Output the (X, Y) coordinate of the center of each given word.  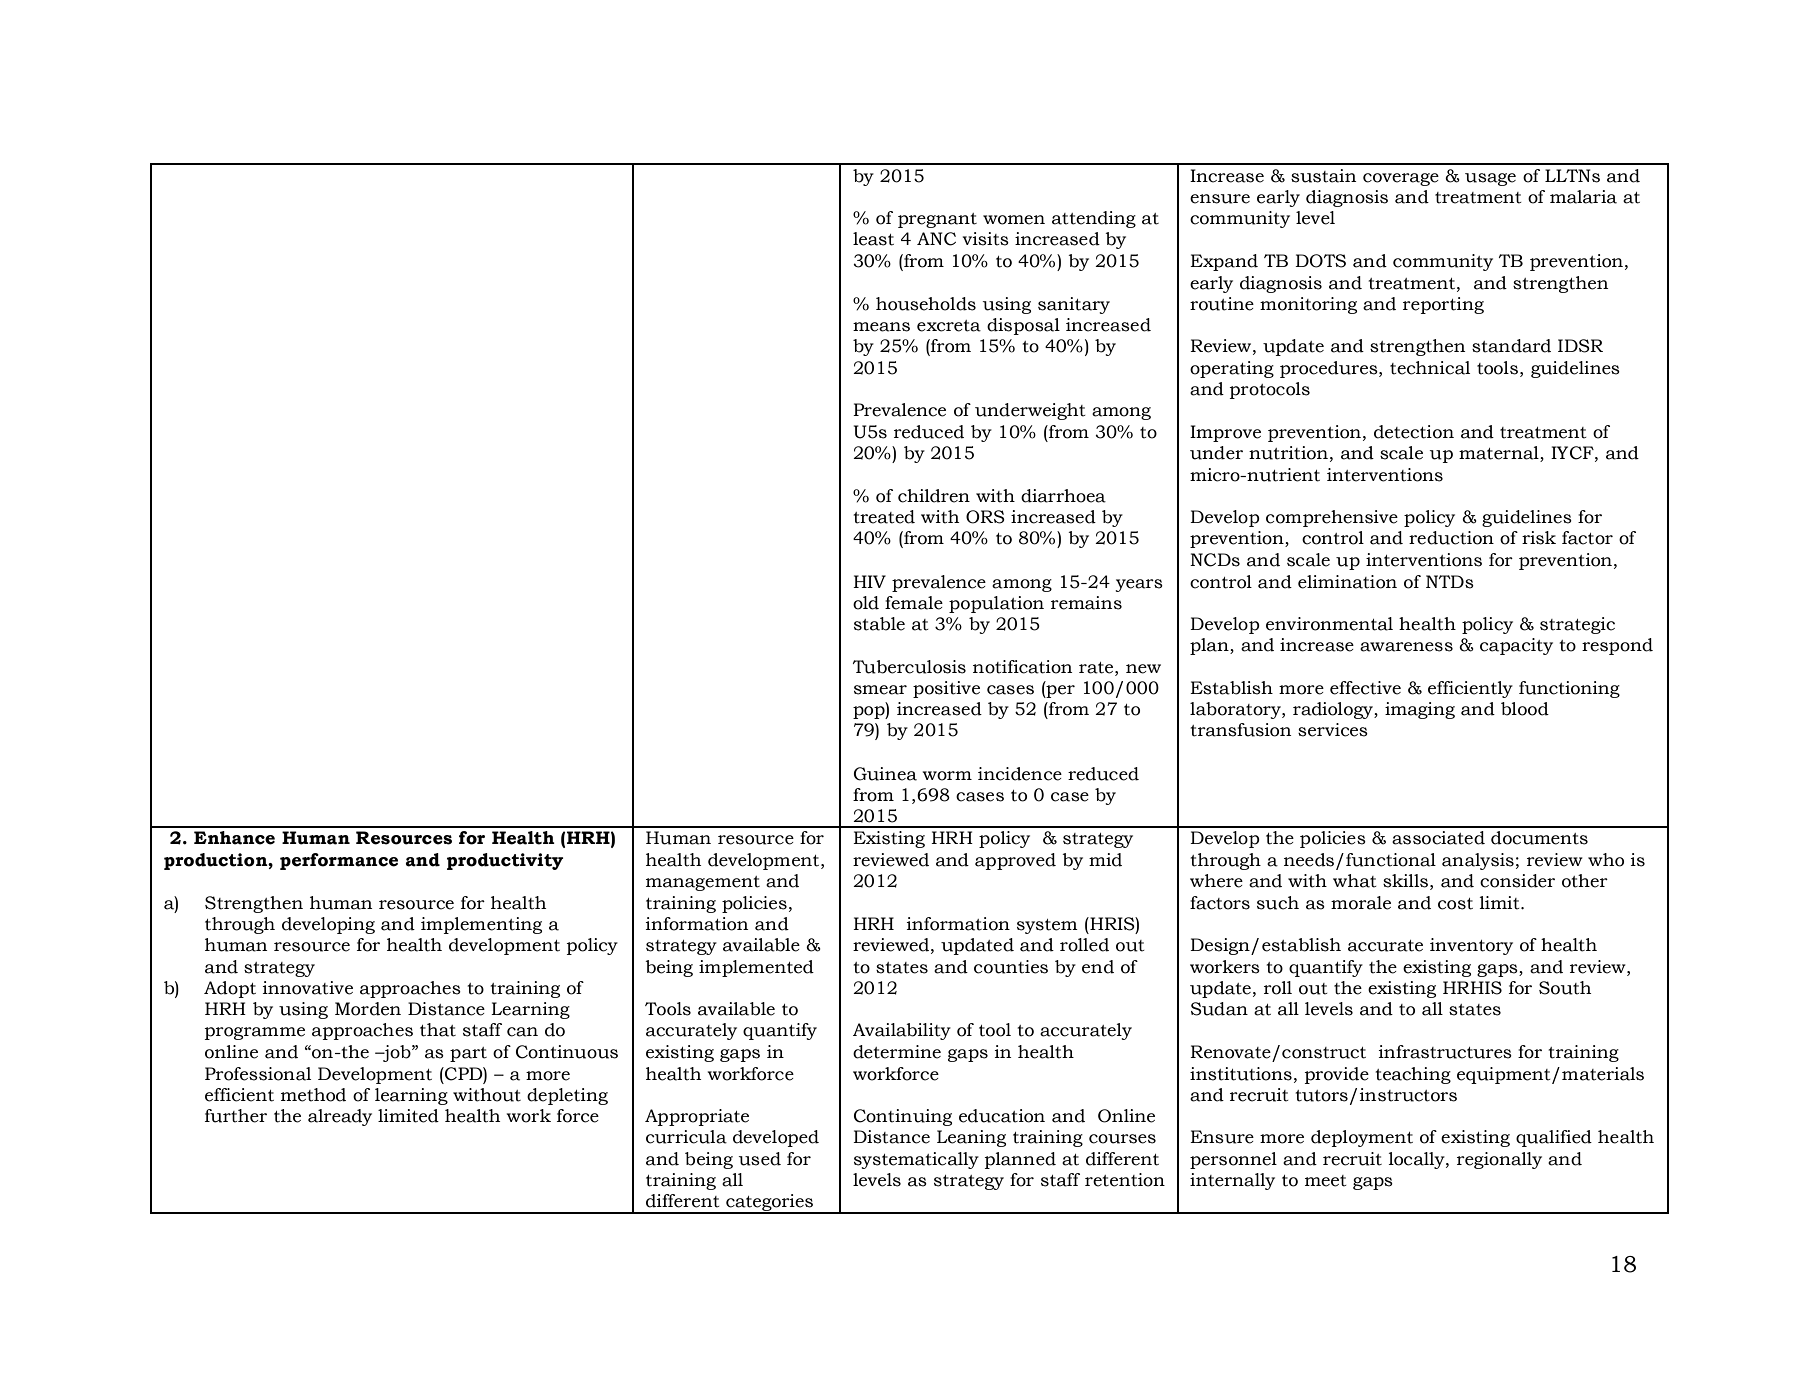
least (873, 239)
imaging (1420, 710)
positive (946, 689)
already (340, 1117)
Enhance (234, 838)
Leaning (971, 1138)
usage (1490, 179)
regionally (1499, 1160)
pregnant (937, 220)
